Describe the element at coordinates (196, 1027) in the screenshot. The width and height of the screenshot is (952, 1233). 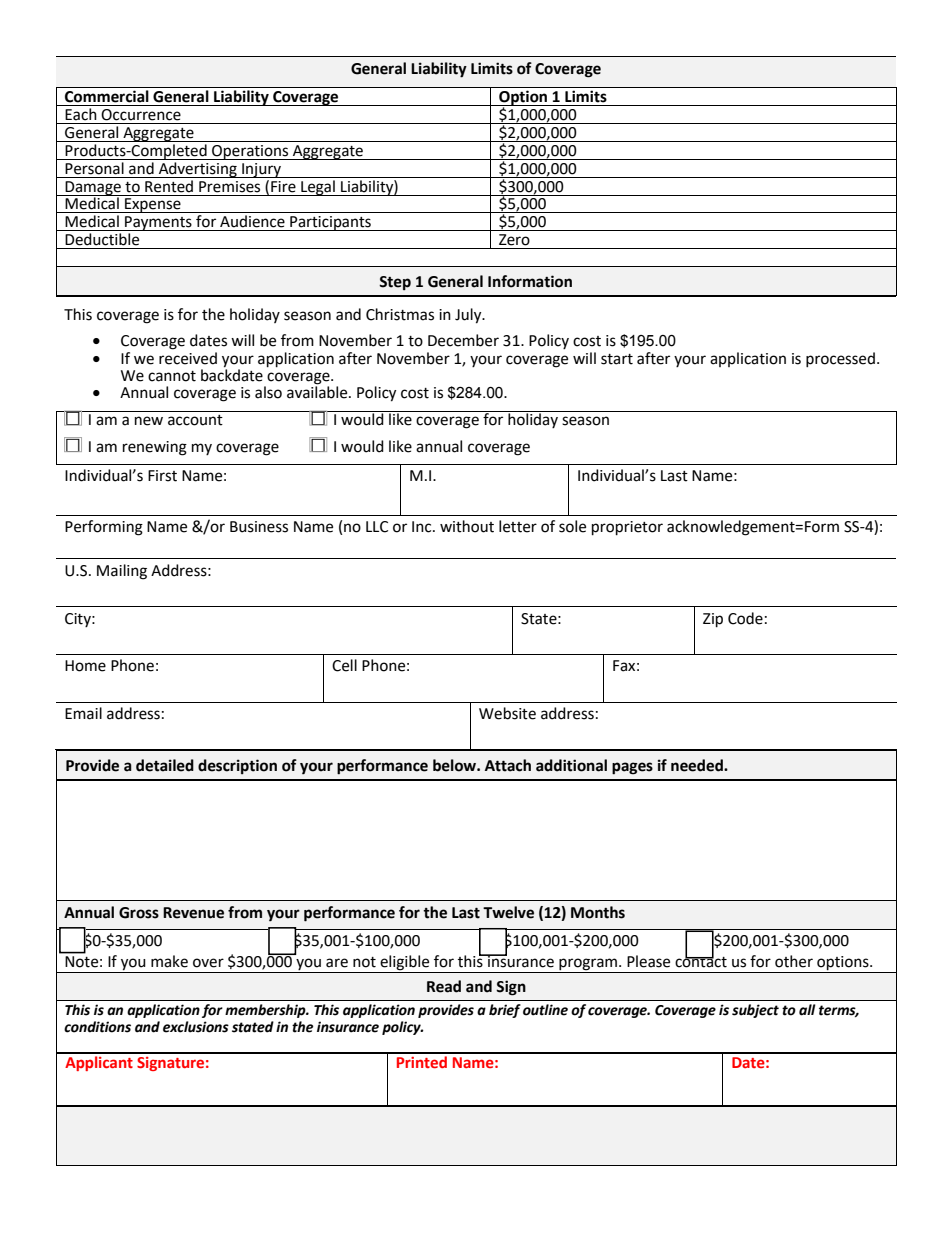
I see `exclusions` at that location.
